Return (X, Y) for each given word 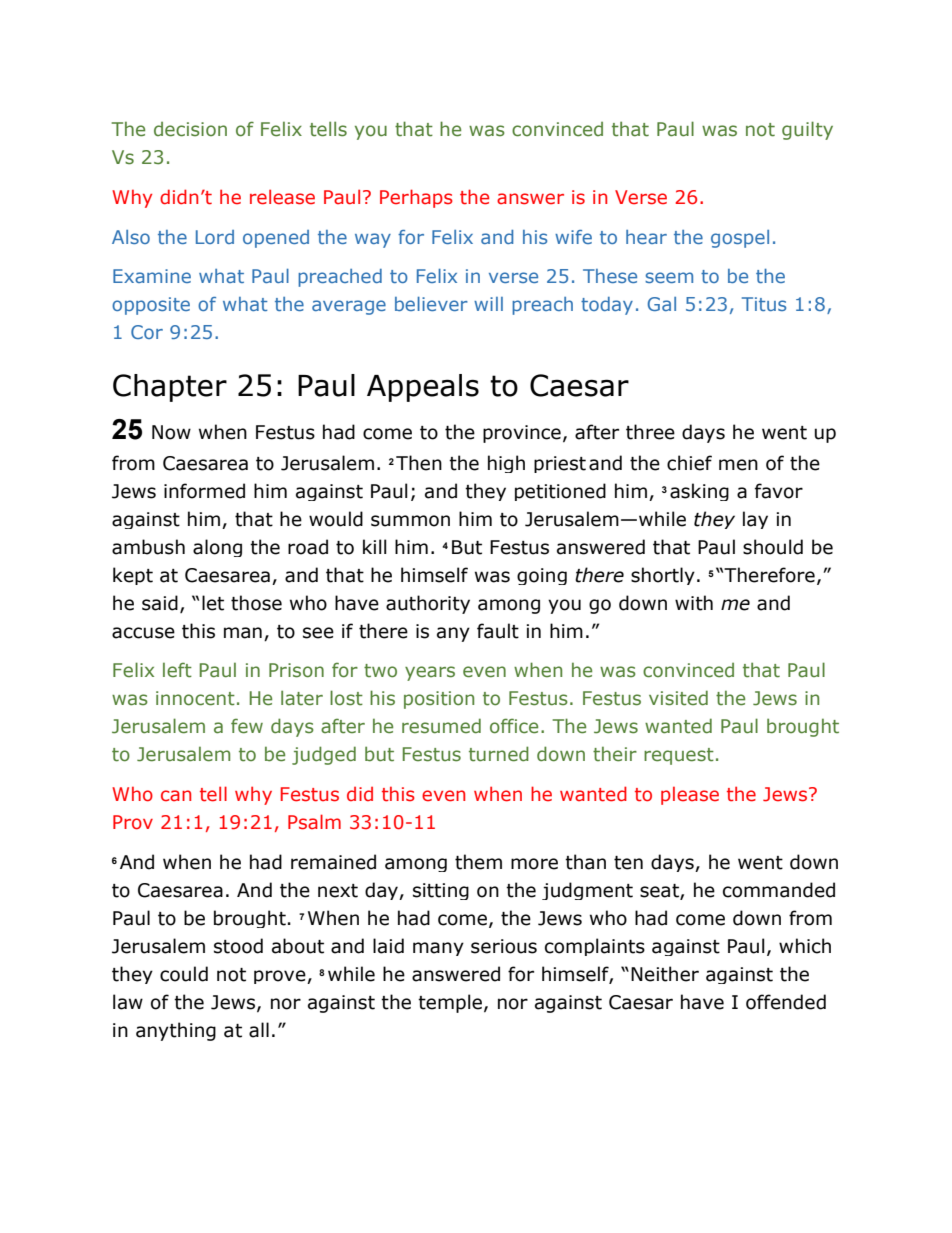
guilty (807, 130)
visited (678, 698)
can (176, 796)
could (184, 974)
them (478, 862)
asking (699, 492)
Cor (147, 332)
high (506, 464)
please (690, 795)
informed (204, 491)
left (177, 670)
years (430, 673)
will (488, 304)
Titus (764, 304)
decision (190, 129)
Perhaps (416, 198)
